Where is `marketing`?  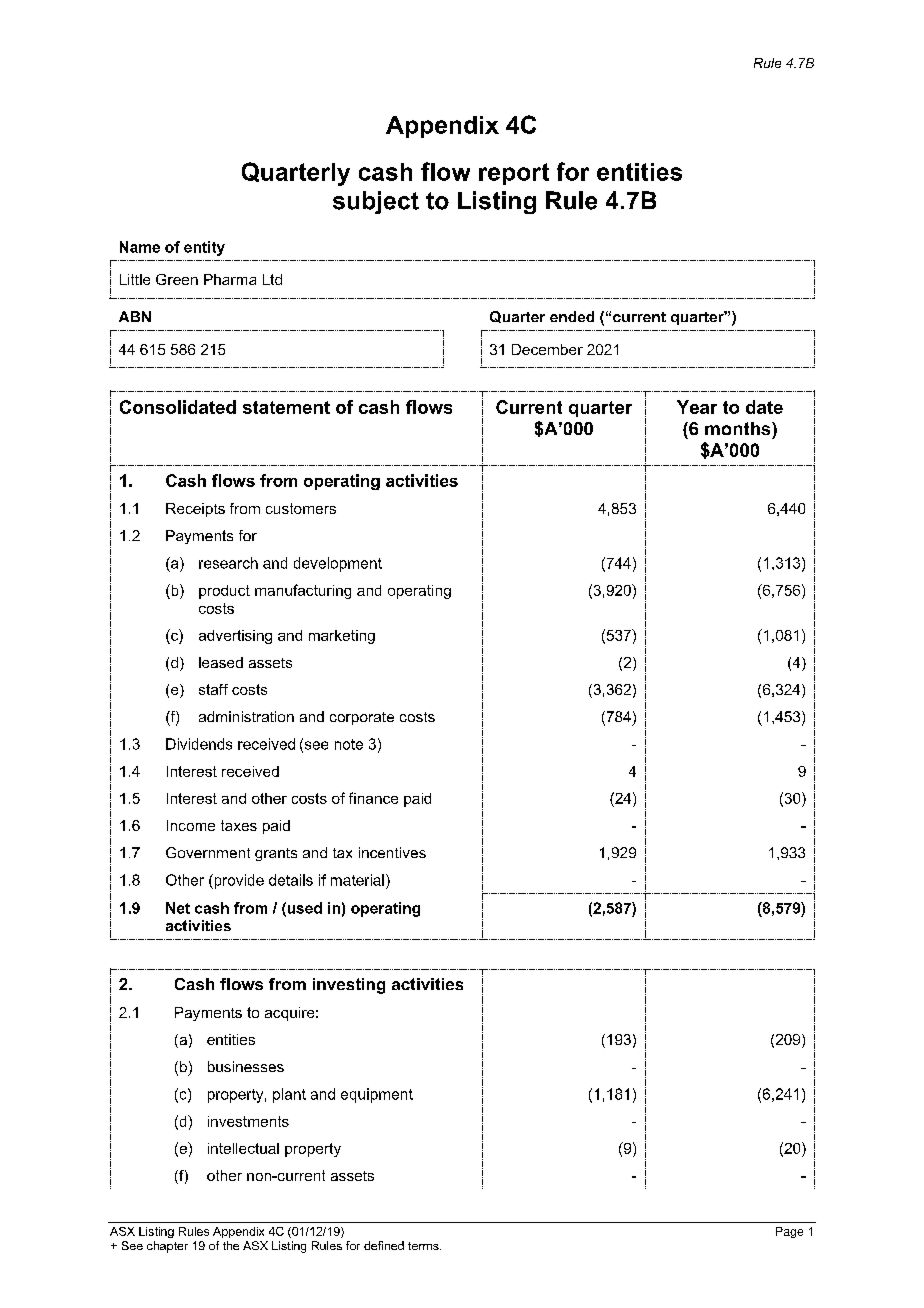 marketing is located at coordinates (342, 637).
